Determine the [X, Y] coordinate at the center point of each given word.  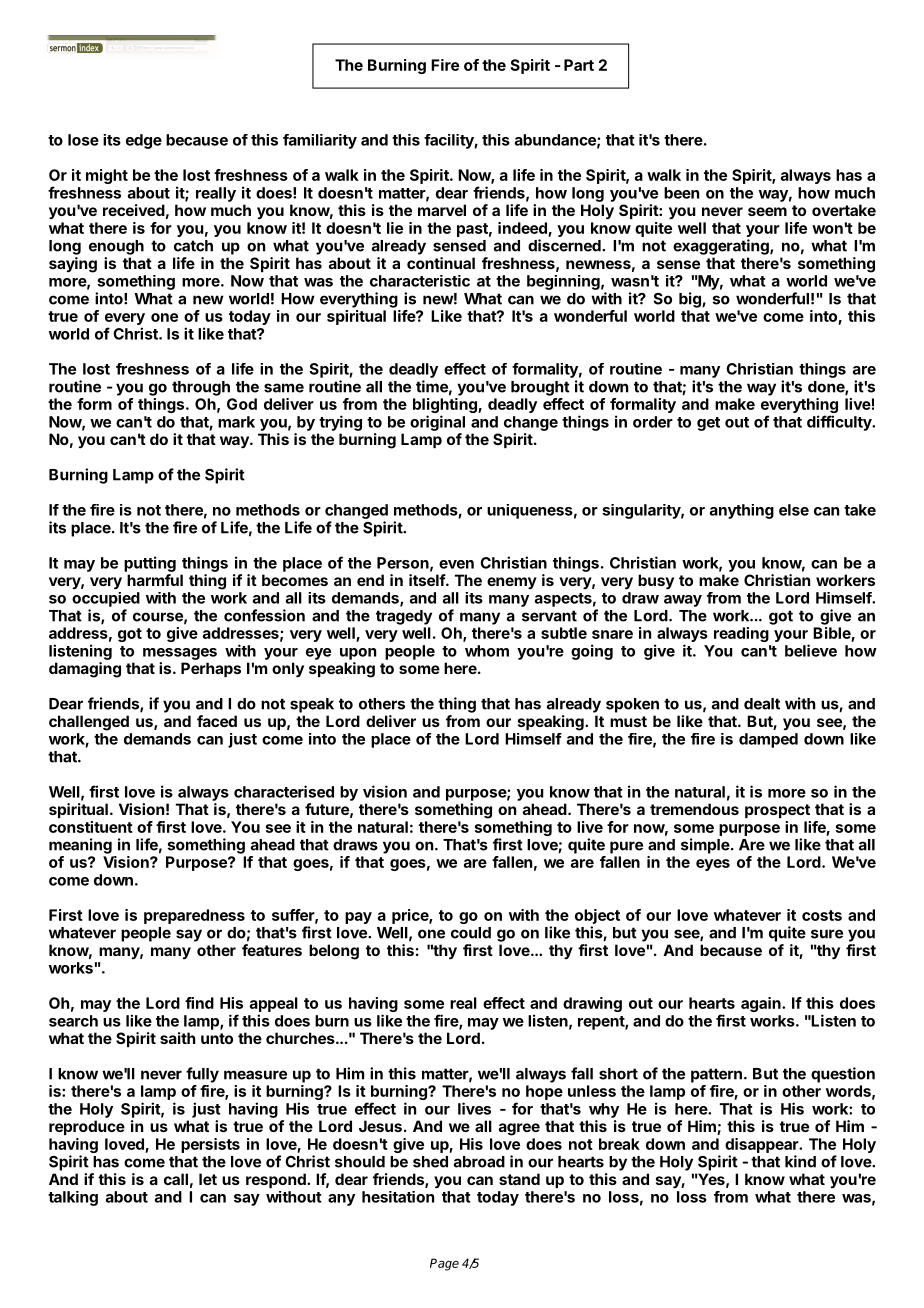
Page [444, 1264]
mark [236, 422]
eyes [713, 865]
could [471, 933]
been [681, 193]
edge [144, 141]
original [437, 423]
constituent [91, 827]
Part [579, 65]
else [794, 510]
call [176, 1179]
